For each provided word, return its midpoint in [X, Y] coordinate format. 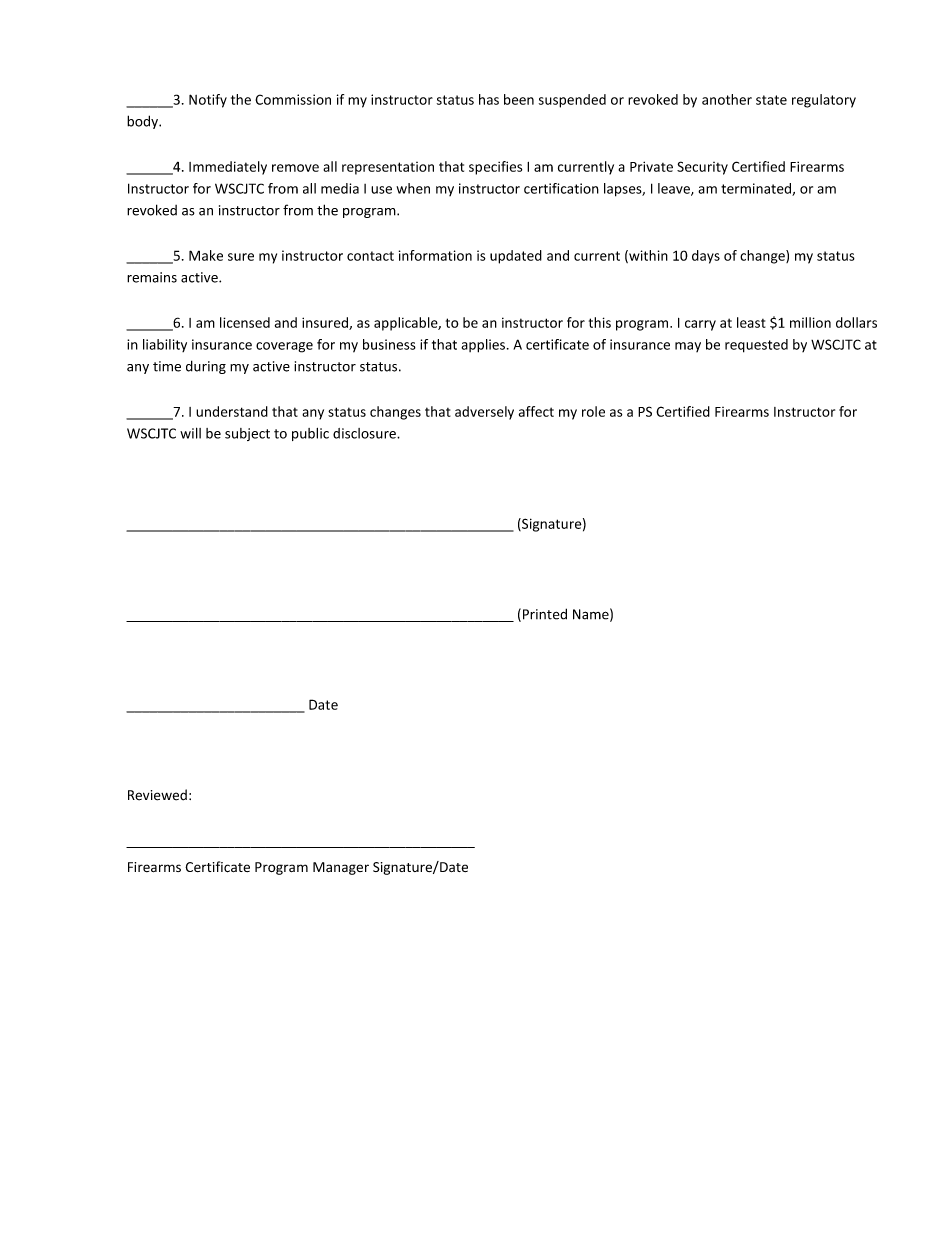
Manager [341, 868]
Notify [208, 101]
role [593, 411]
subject [247, 434]
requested [756, 346]
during [206, 367]
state [771, 100]
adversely [484, 413]
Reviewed [157, 795]
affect [536, 411]
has [489, 99]
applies [483, 346]
